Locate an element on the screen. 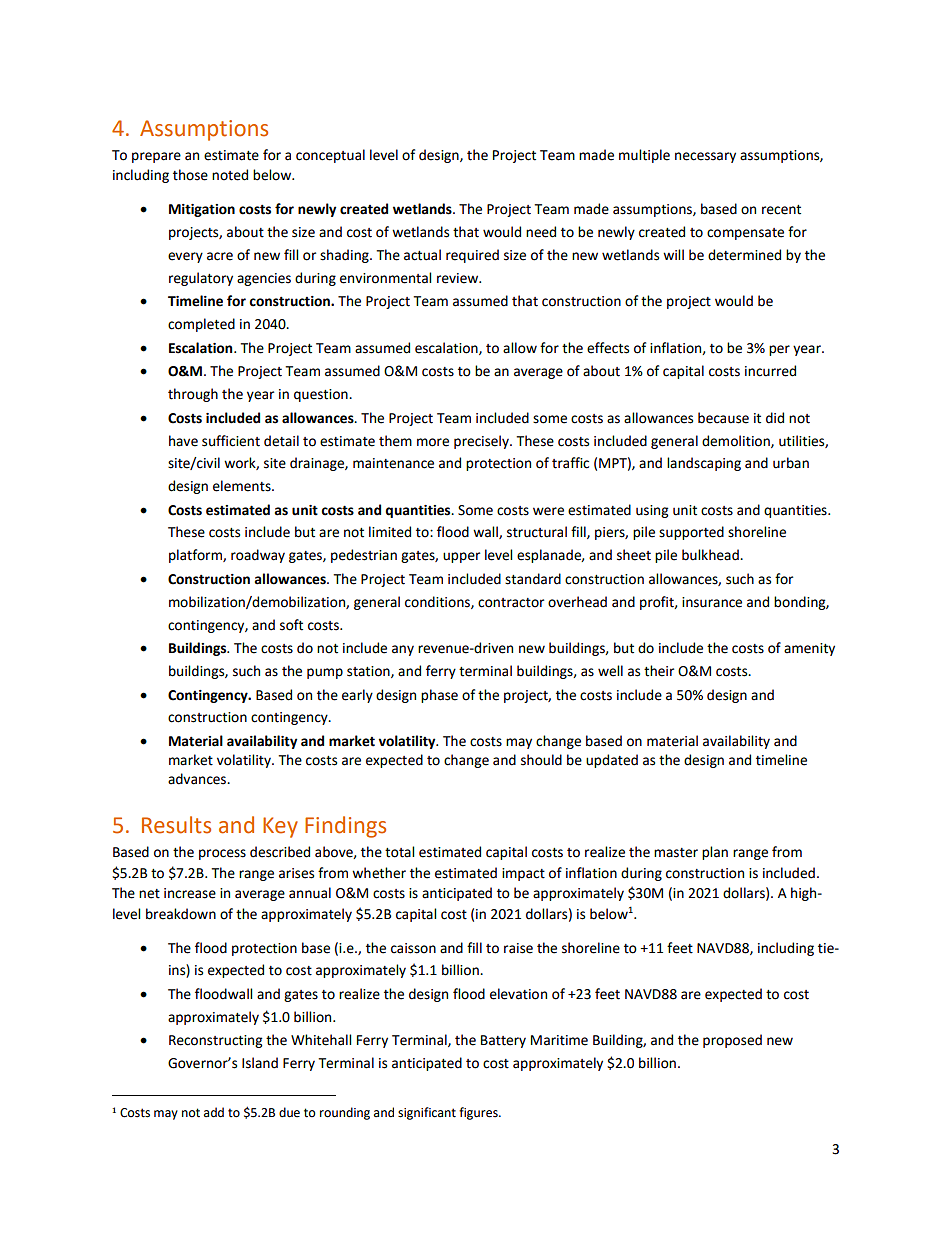 This screenshot has width=952, height=1233. proposed is located at coordinates (732, 1041).
